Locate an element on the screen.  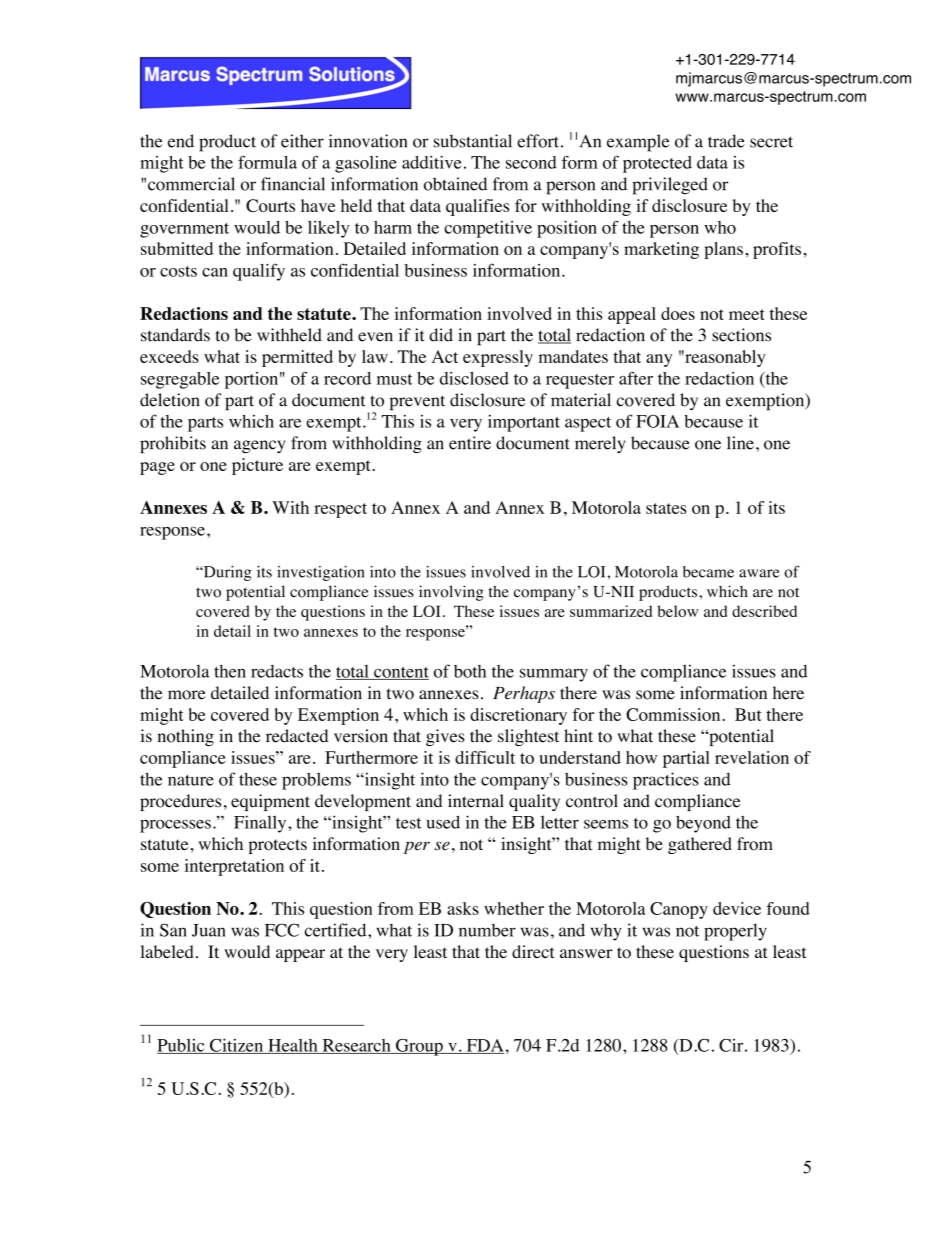
commercial is located at coordinates (191, 184).
